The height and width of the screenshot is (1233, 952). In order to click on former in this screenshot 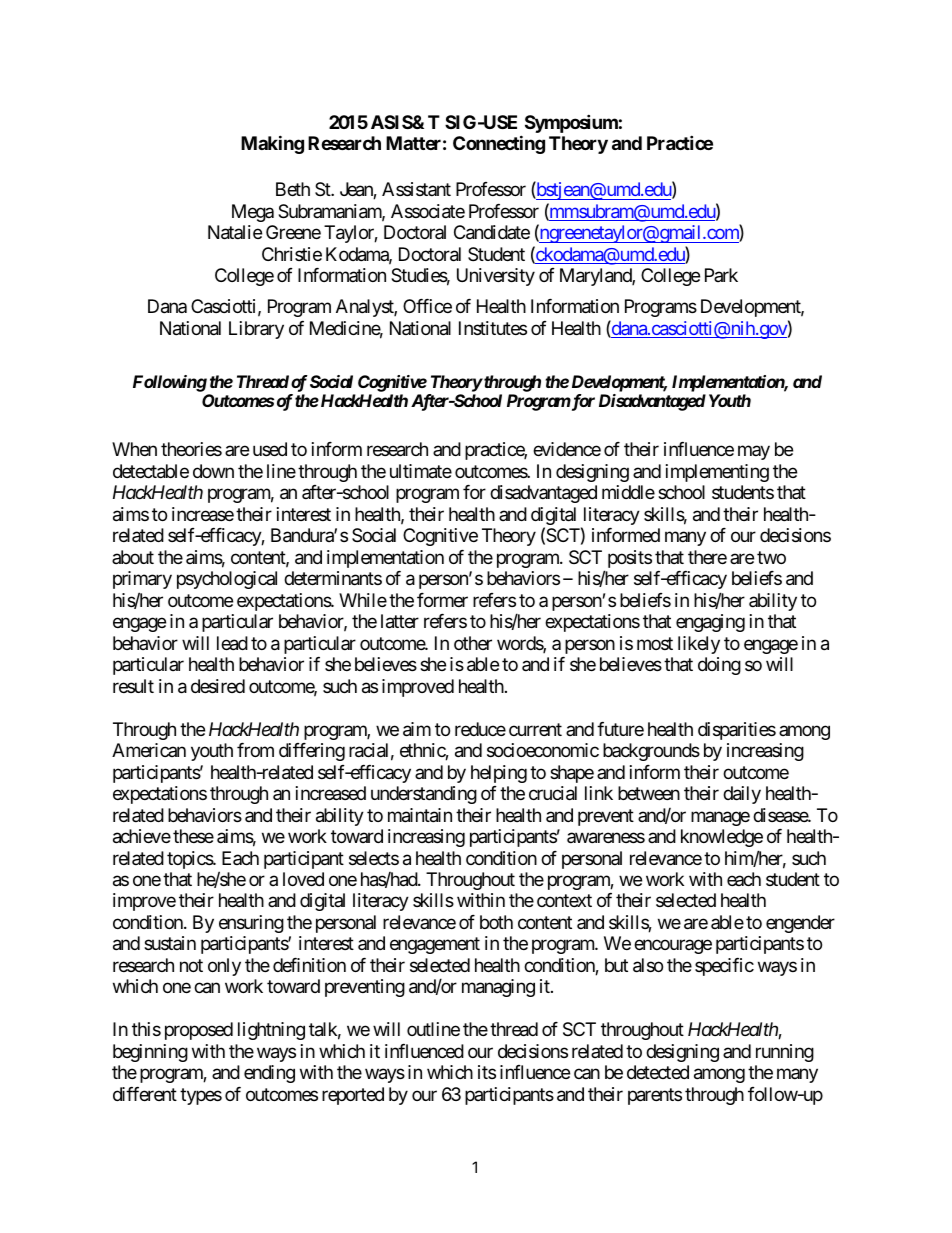, I will do `click(442, 600)`.
